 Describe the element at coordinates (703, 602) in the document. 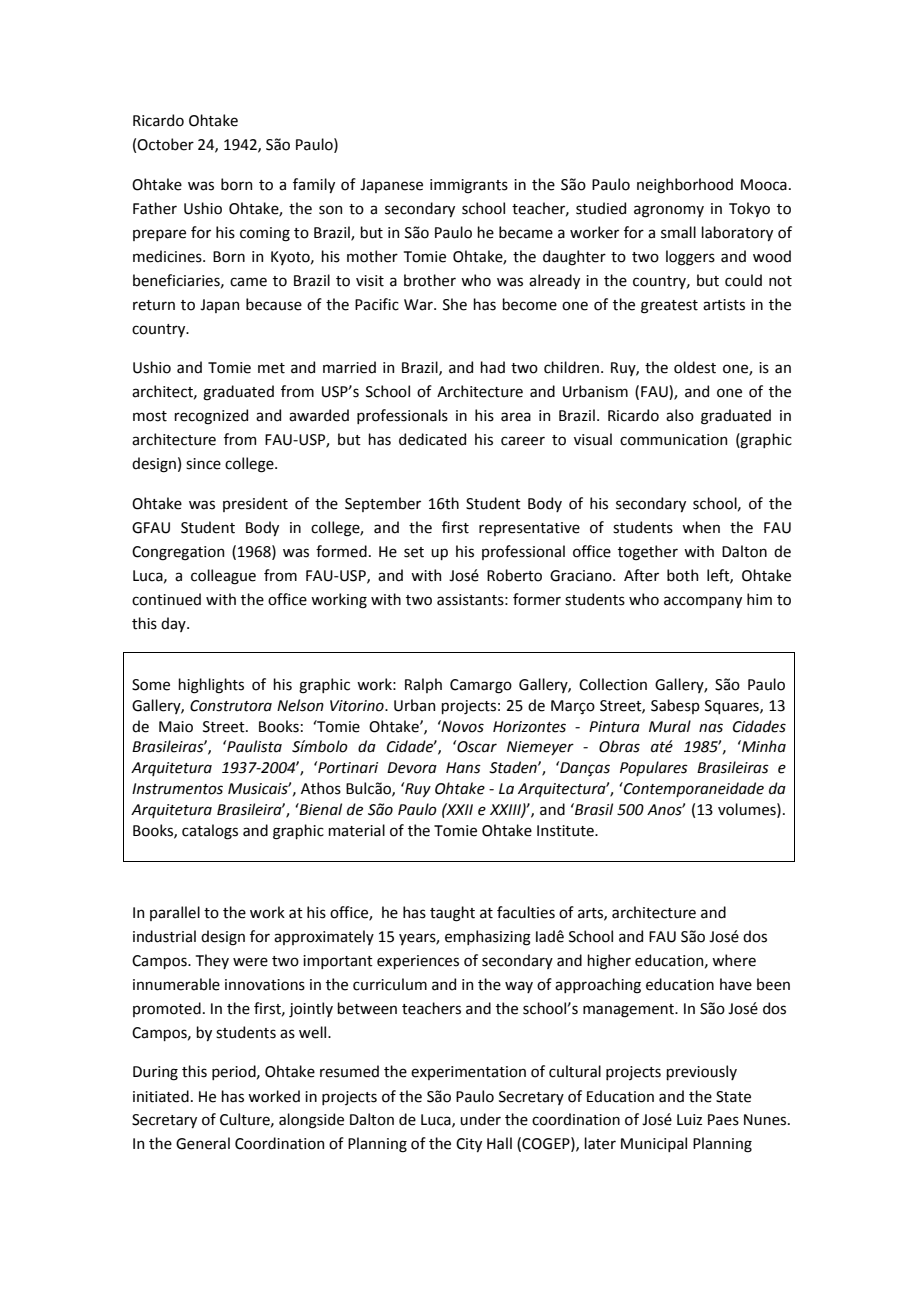

I see `accompany` at that location.
